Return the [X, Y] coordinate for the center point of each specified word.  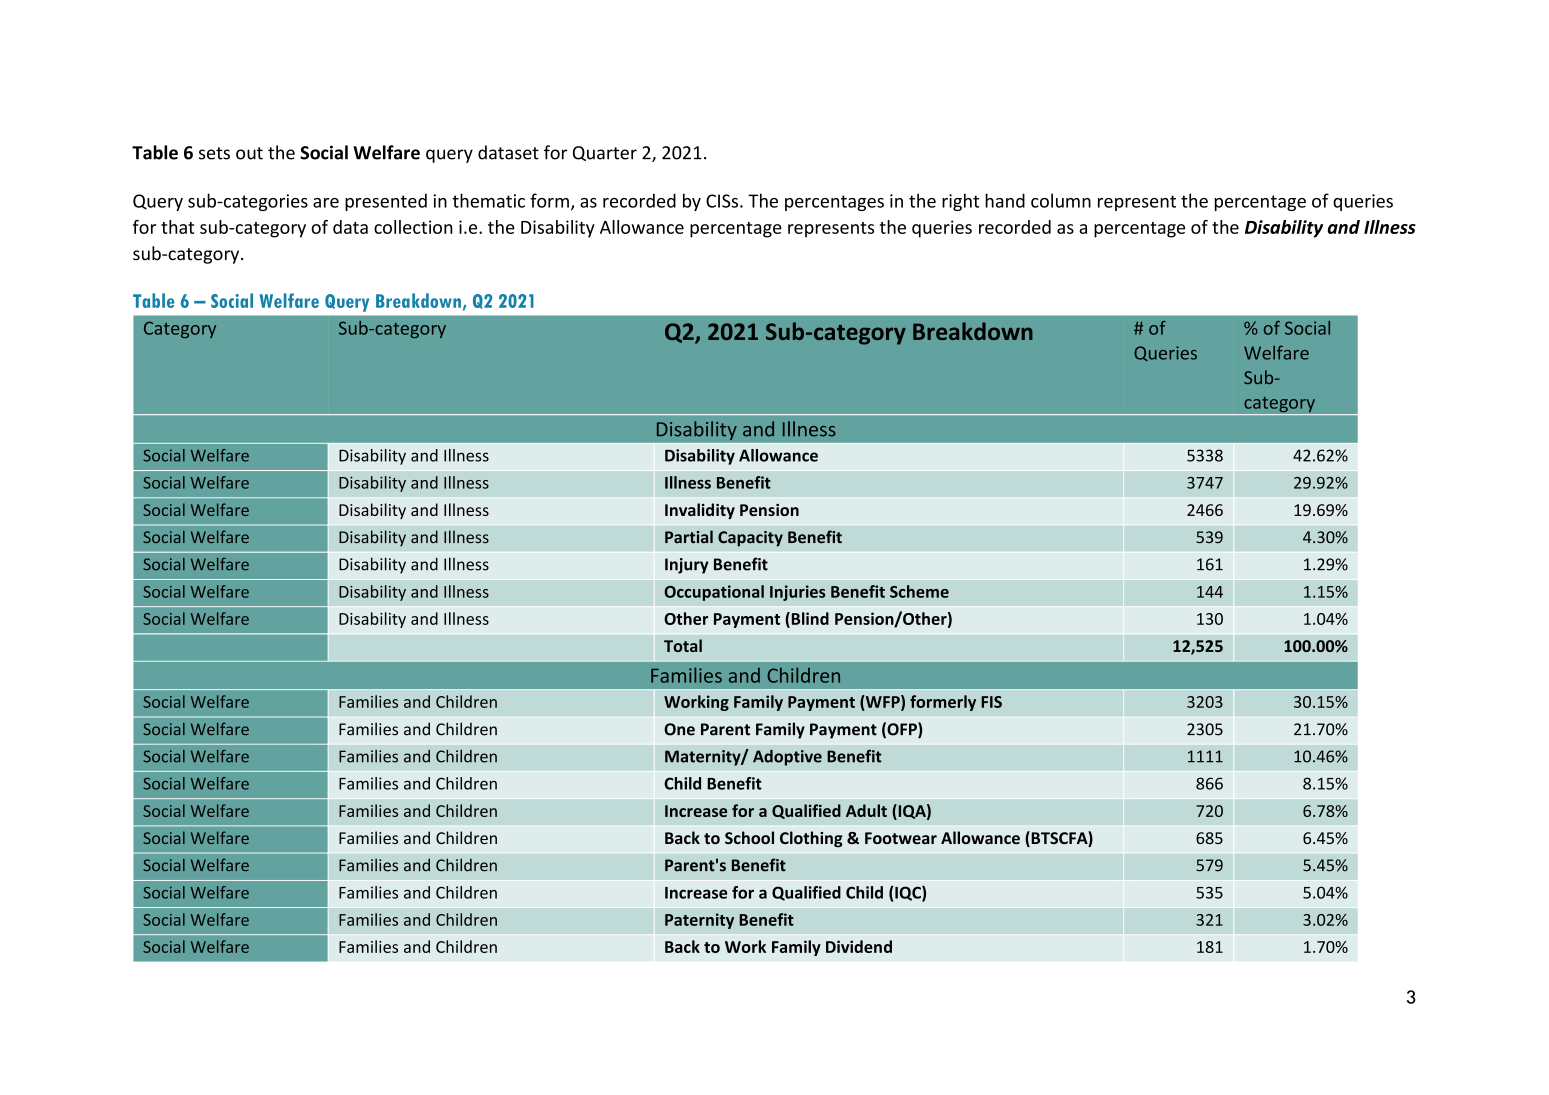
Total [683, 645]
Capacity [750, 539]
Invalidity [700, 511]
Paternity [699, 921]
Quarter [605, 153]
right [961, 202]
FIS [991, 702]
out [249, 153]
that [177, 227]
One [679, 729]
